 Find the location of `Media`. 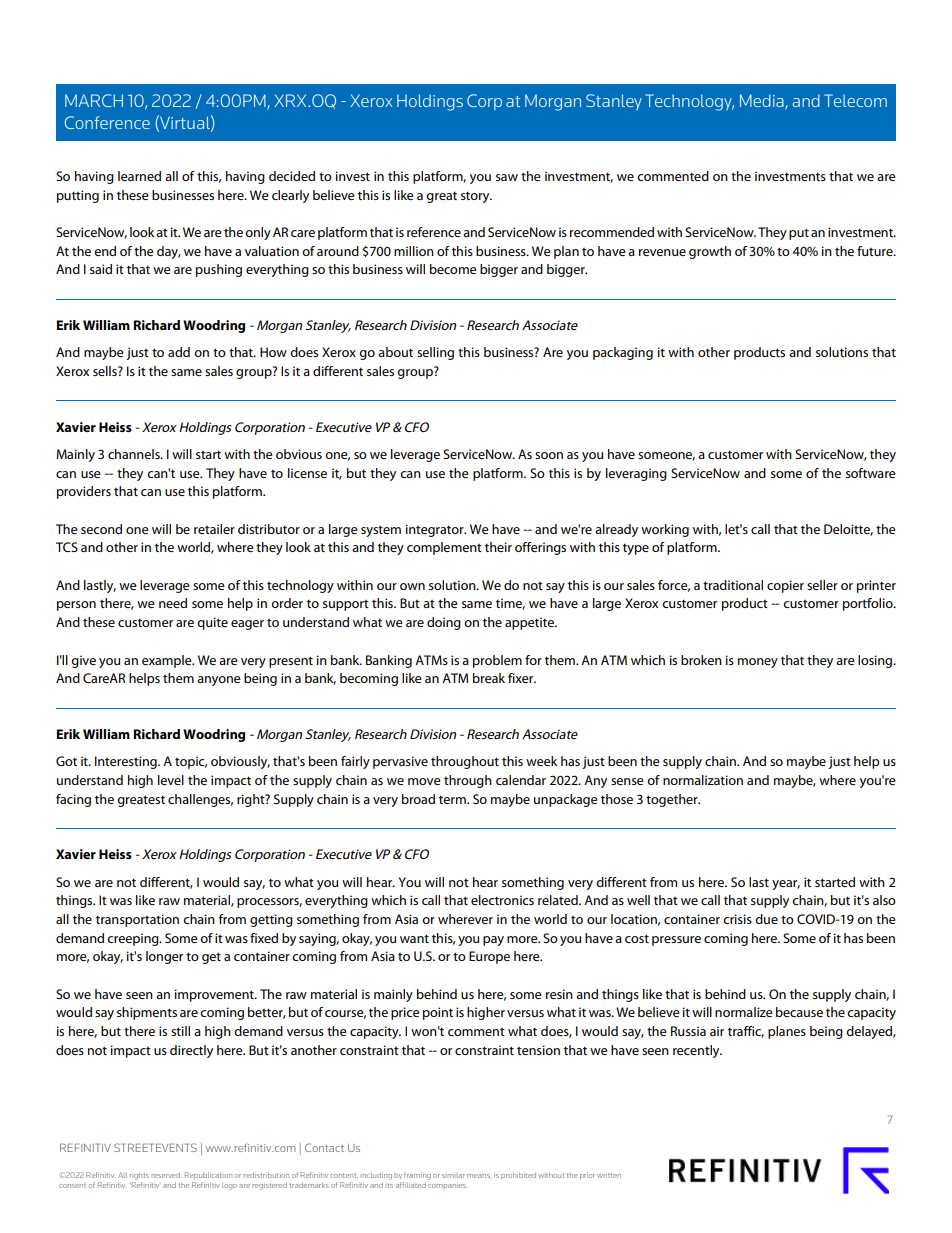

Media is located at coordinates (763, 101).
